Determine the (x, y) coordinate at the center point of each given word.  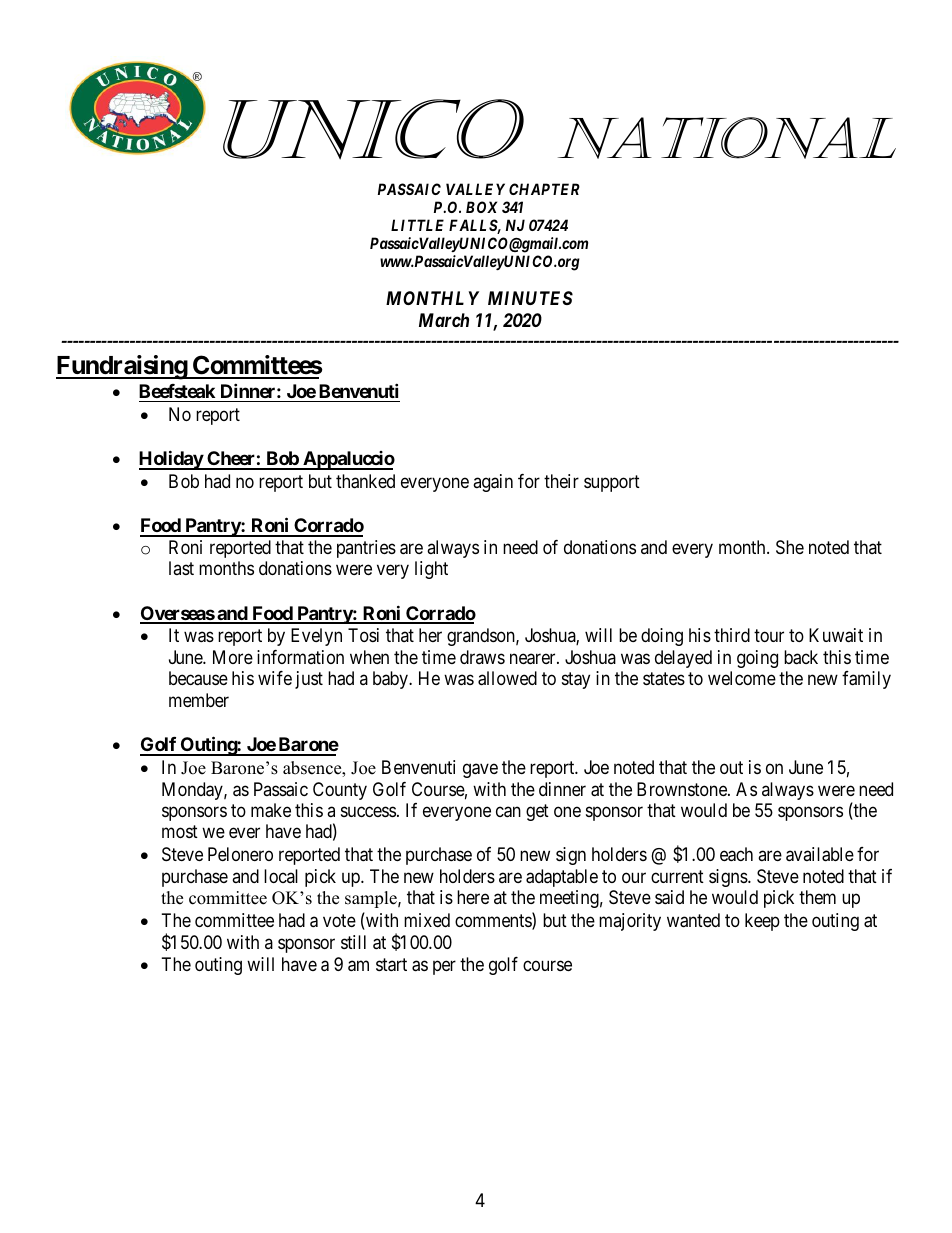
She (790, 547)
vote (339, 920)
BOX (481, 207)
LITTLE (417, 225)
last (181, 568)
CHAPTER (544, 189)
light (431, 570)
